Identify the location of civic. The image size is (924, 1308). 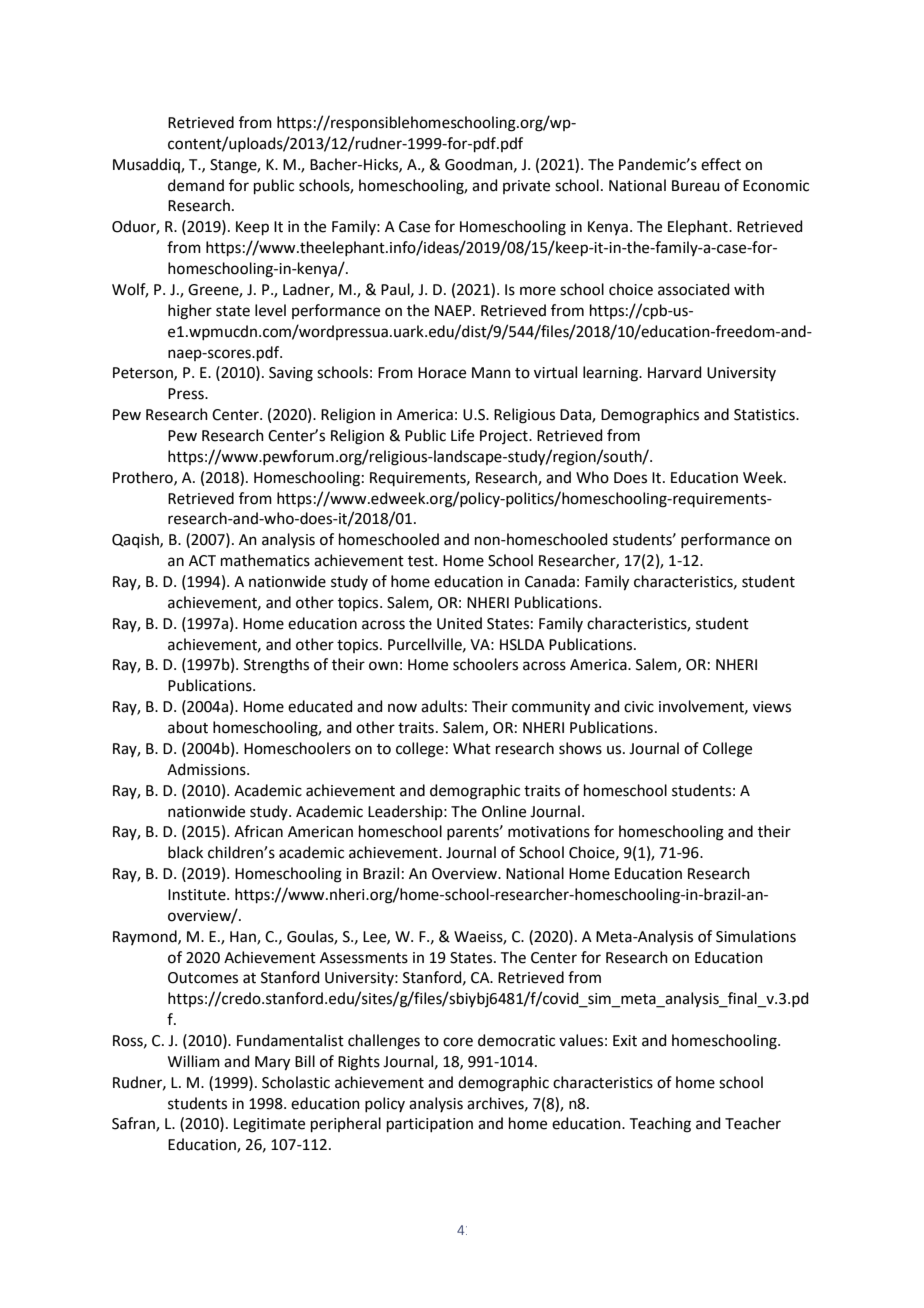
(639, 707).
